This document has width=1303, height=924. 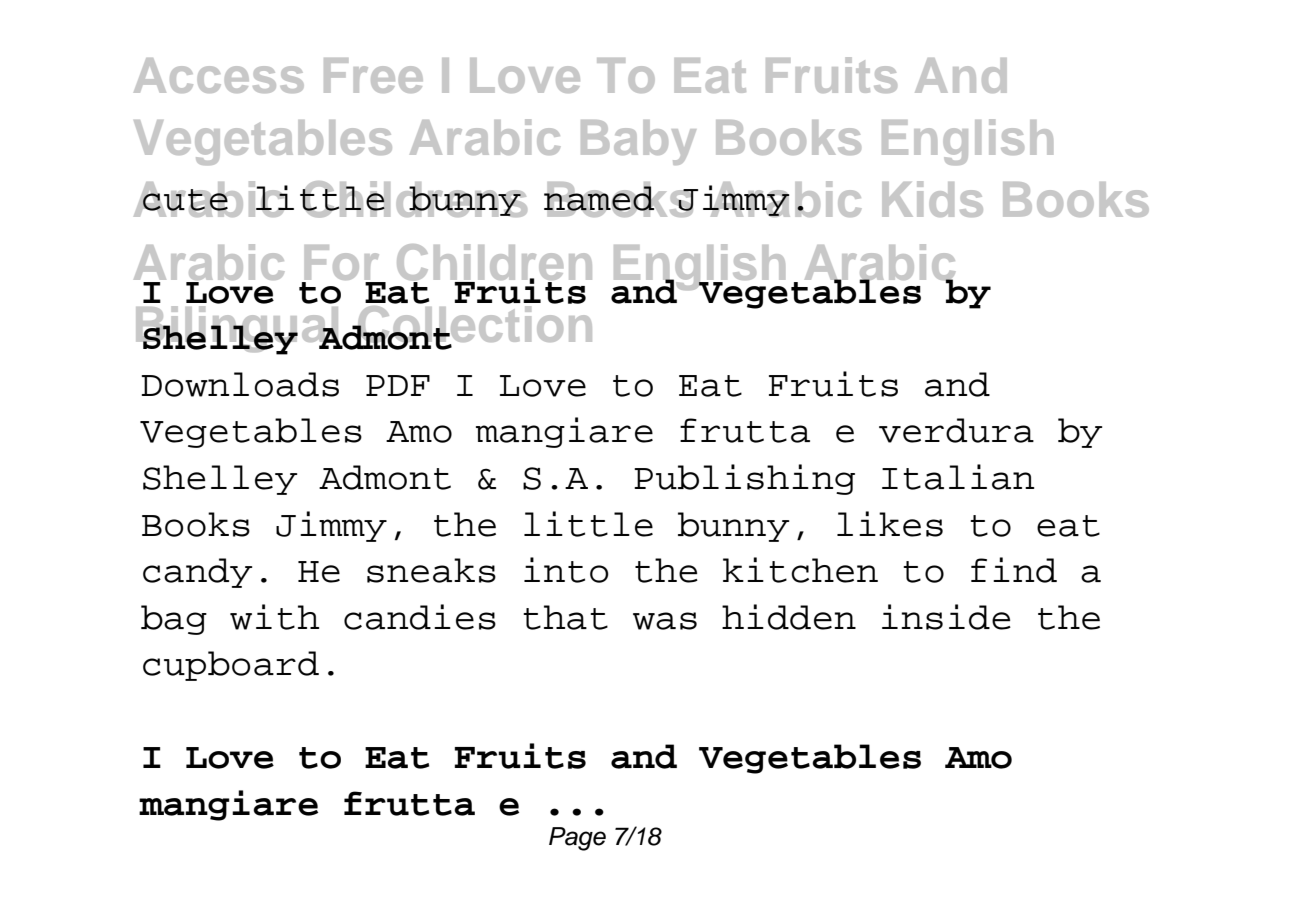 I want to click on Baby, so click(x=638, y=142).
